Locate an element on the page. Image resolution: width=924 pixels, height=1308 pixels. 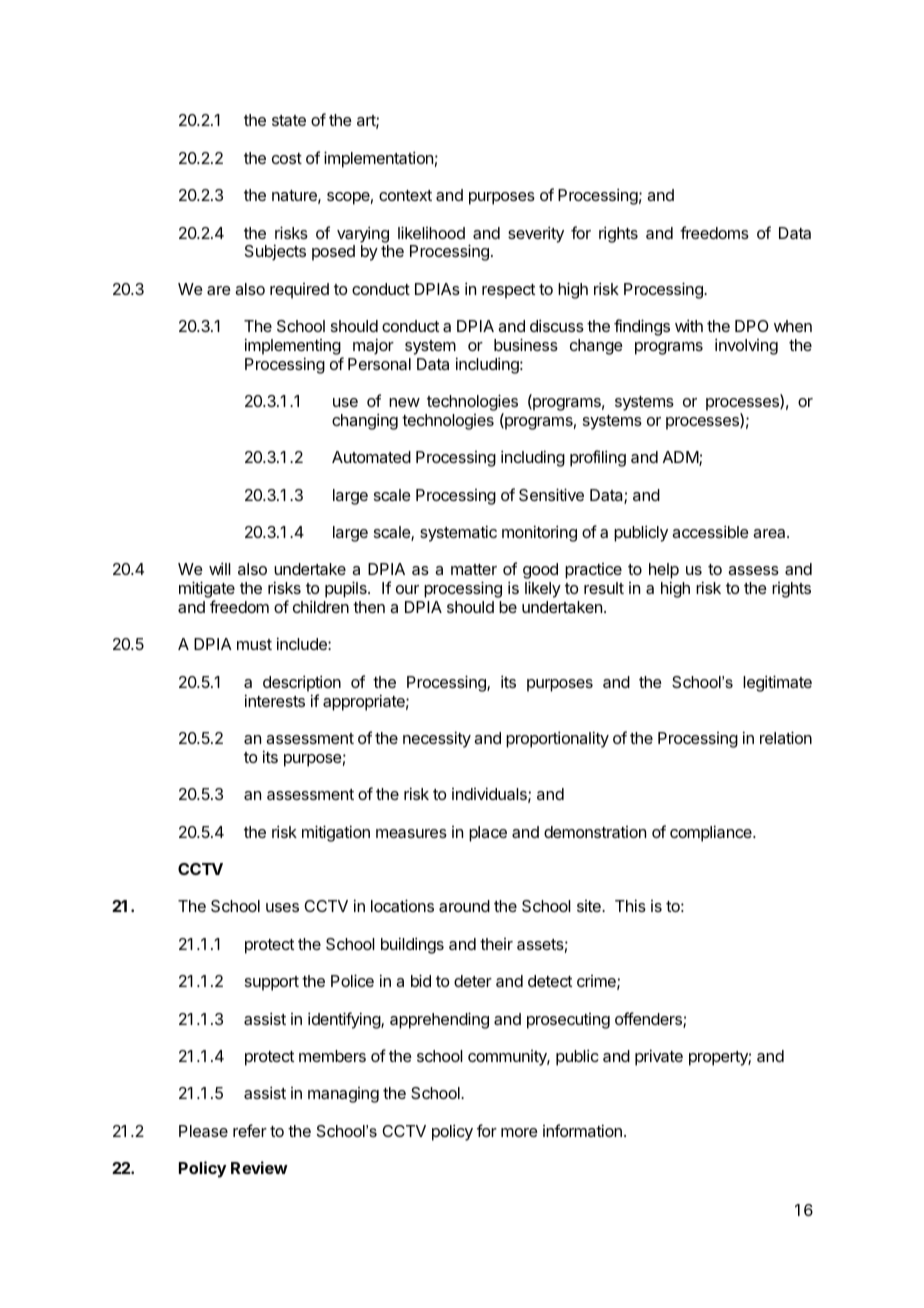
legitimate is located at coordinates (777, 683).
